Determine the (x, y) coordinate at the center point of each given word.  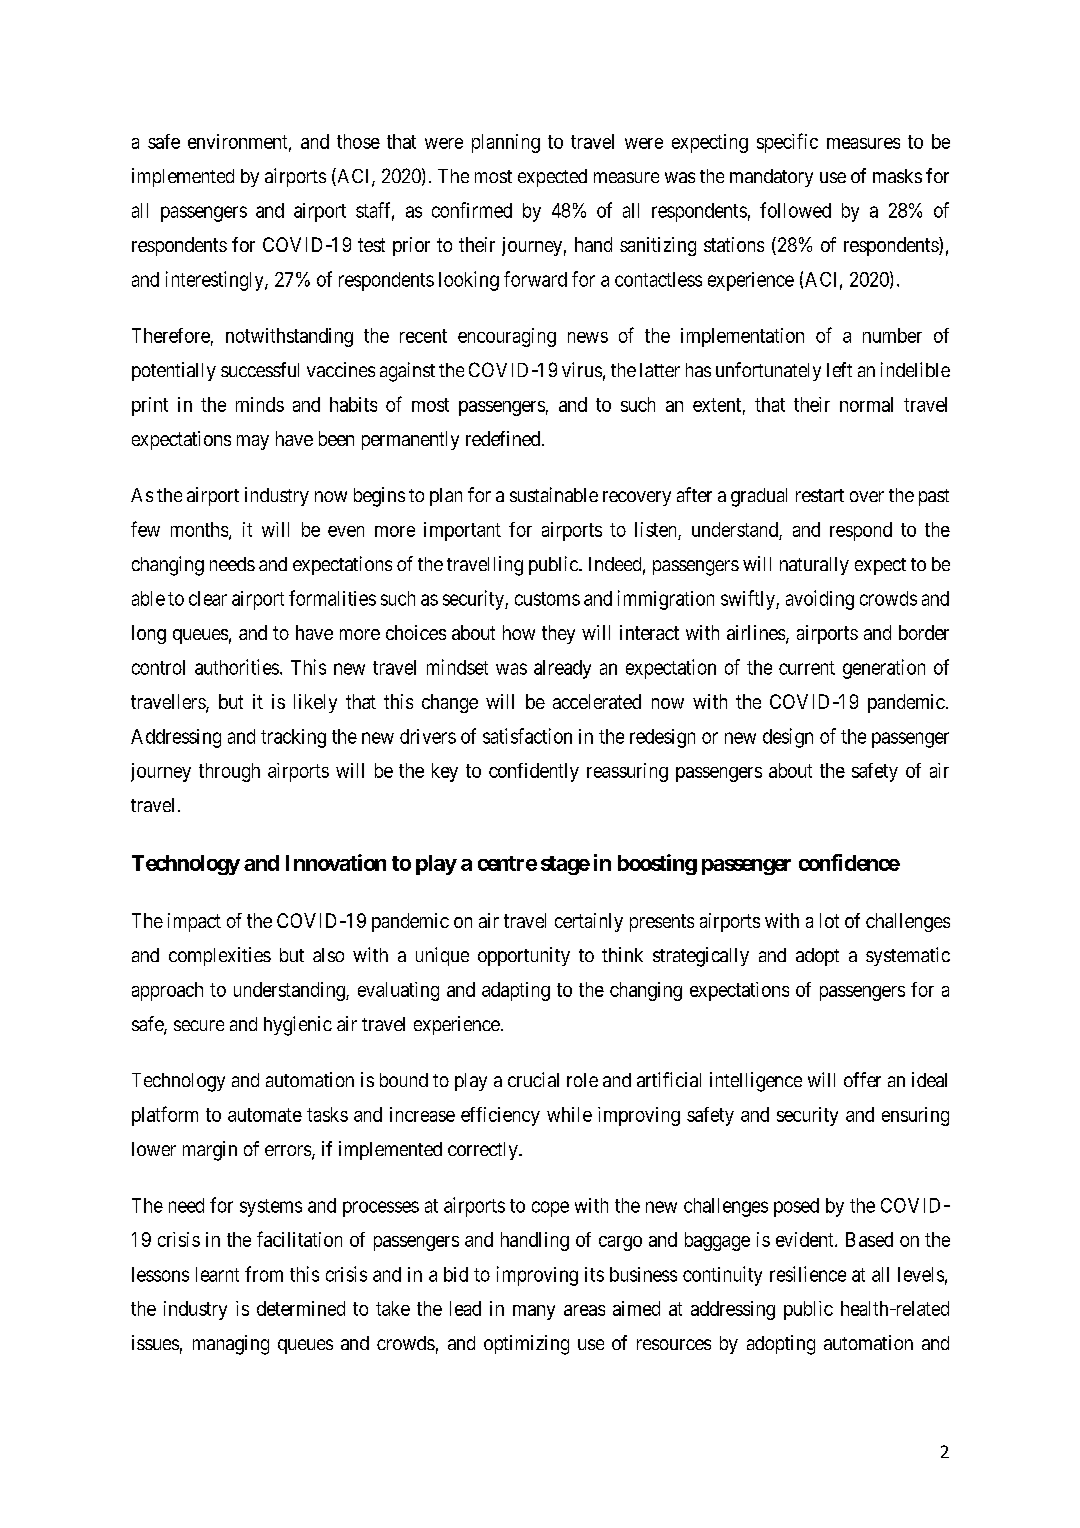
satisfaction (527, 736)
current (807, 668)
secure (199, 1025)
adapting (516, 991)
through (229, 772)
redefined (504, 438)
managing (231, 1345)
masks (897, 176)
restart (820, 495)
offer (862, 1079)
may (253, 442)
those (358, 141)
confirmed (472, 210)
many (534, 1312)
